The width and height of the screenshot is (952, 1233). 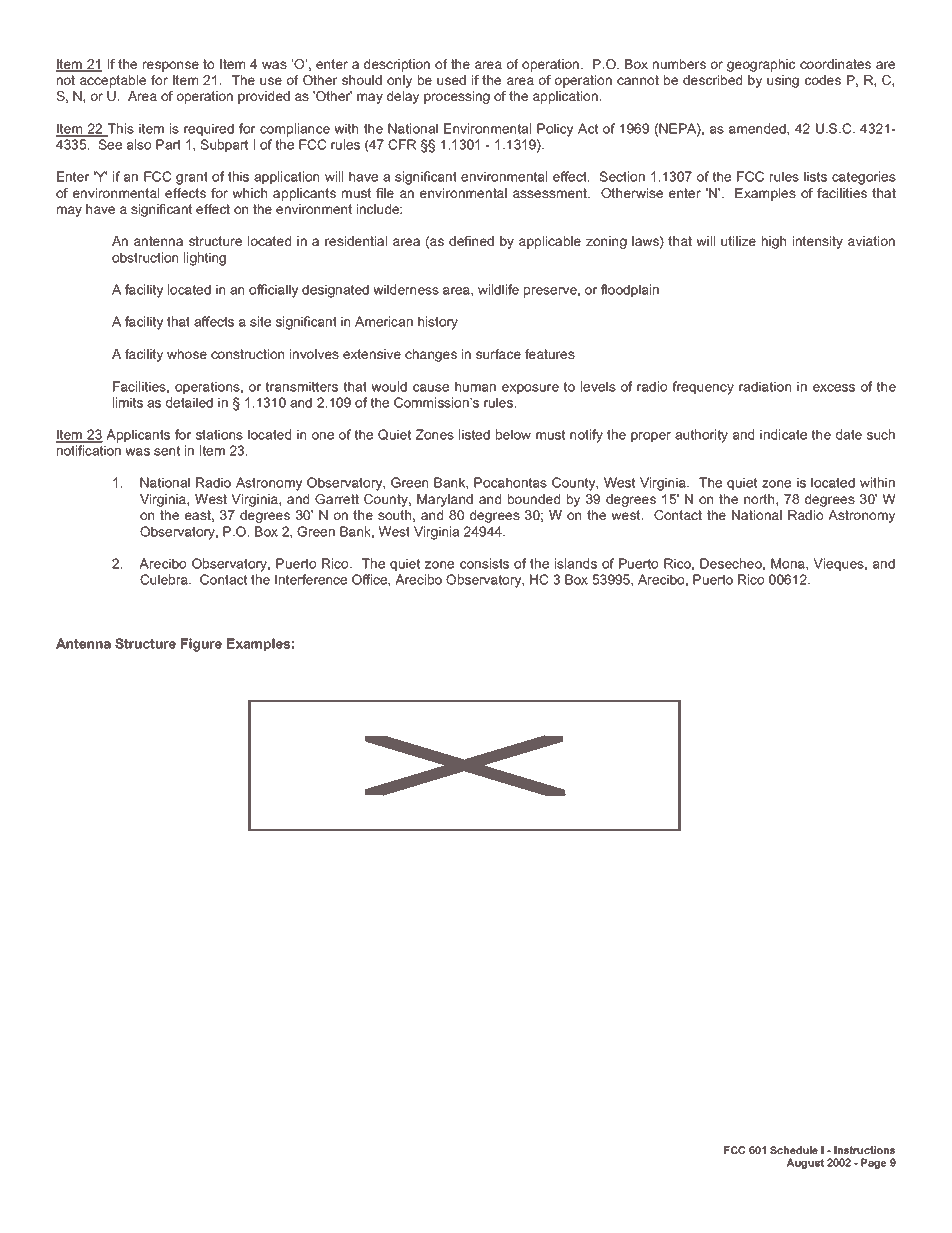 What do you see at coordinates (783, 81) in the screenshot?
I see `using` at bounding box center [783, 81].
